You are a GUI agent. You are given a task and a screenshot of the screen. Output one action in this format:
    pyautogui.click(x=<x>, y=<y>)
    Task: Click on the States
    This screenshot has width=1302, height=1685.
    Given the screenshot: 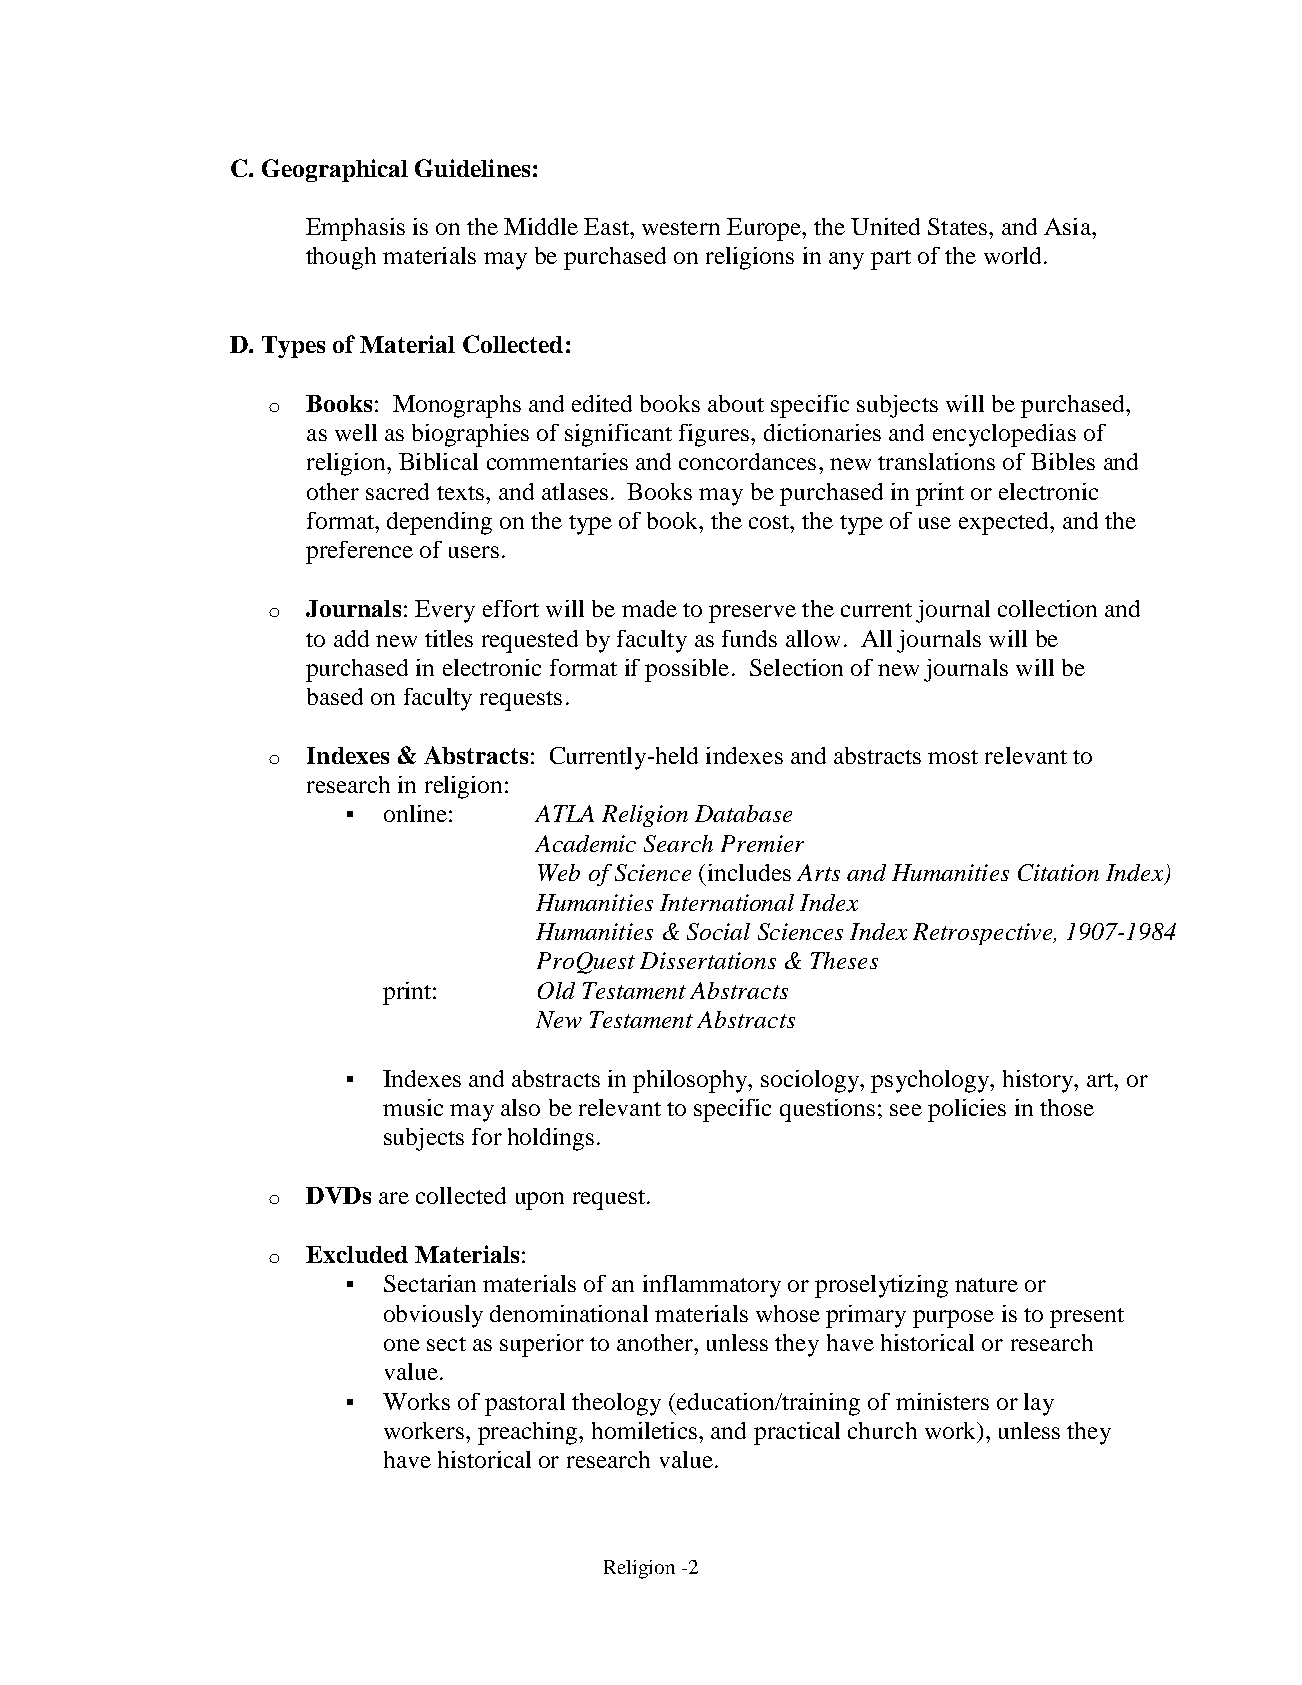 What is the action you would take?
    pyautogui.click(x=959, y=226)
